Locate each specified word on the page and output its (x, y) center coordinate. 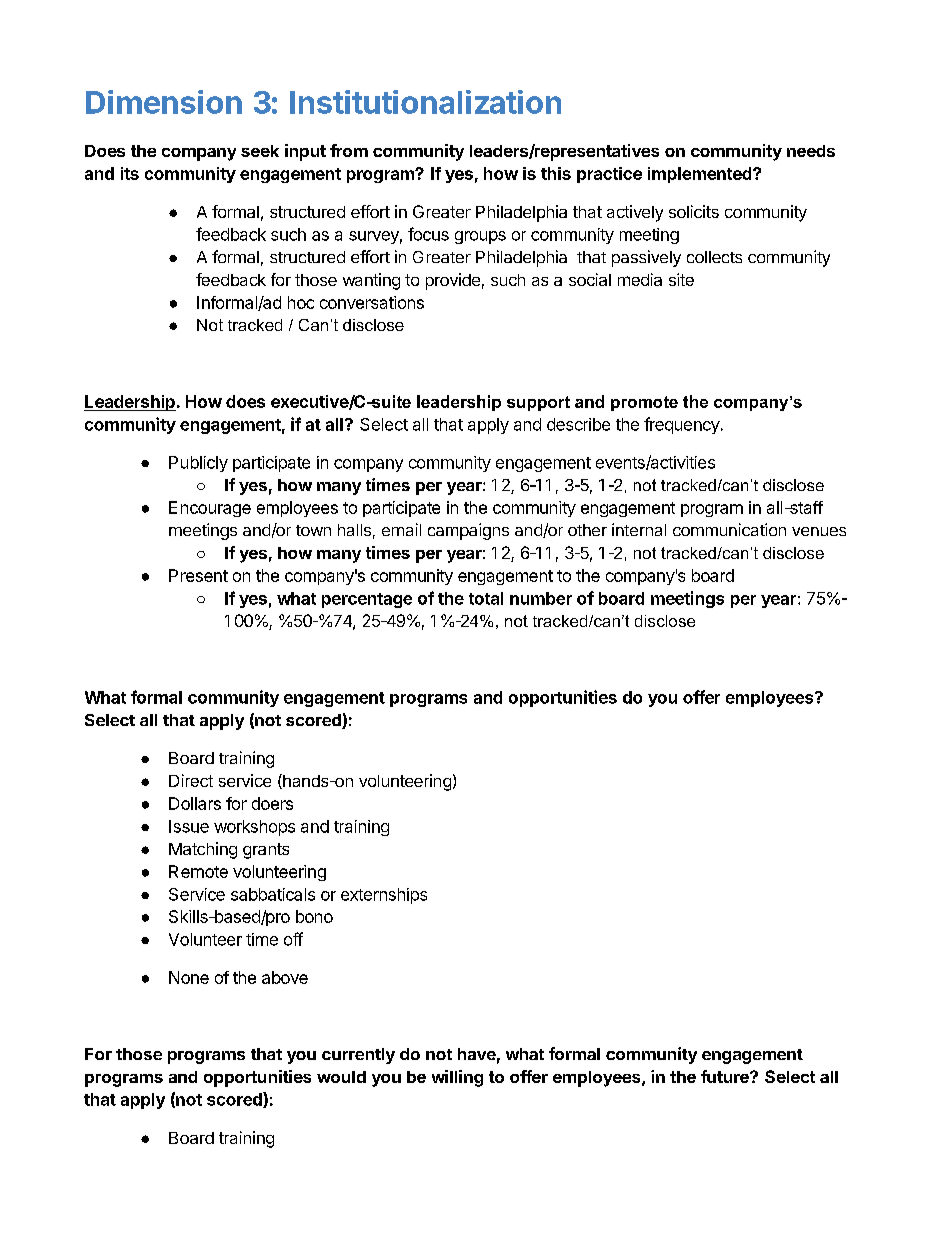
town (313, 530)
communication (729, 529)
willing (457, 1078)
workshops (254, 828)
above (285, 977)
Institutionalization (425, 102)
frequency (682, 425)
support (538, 403)
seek (260, 151)
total (486, 598)
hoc (301, 302)
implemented (701, 175)
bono (314, 916)
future (726, 1076)
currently (358, 1056)
